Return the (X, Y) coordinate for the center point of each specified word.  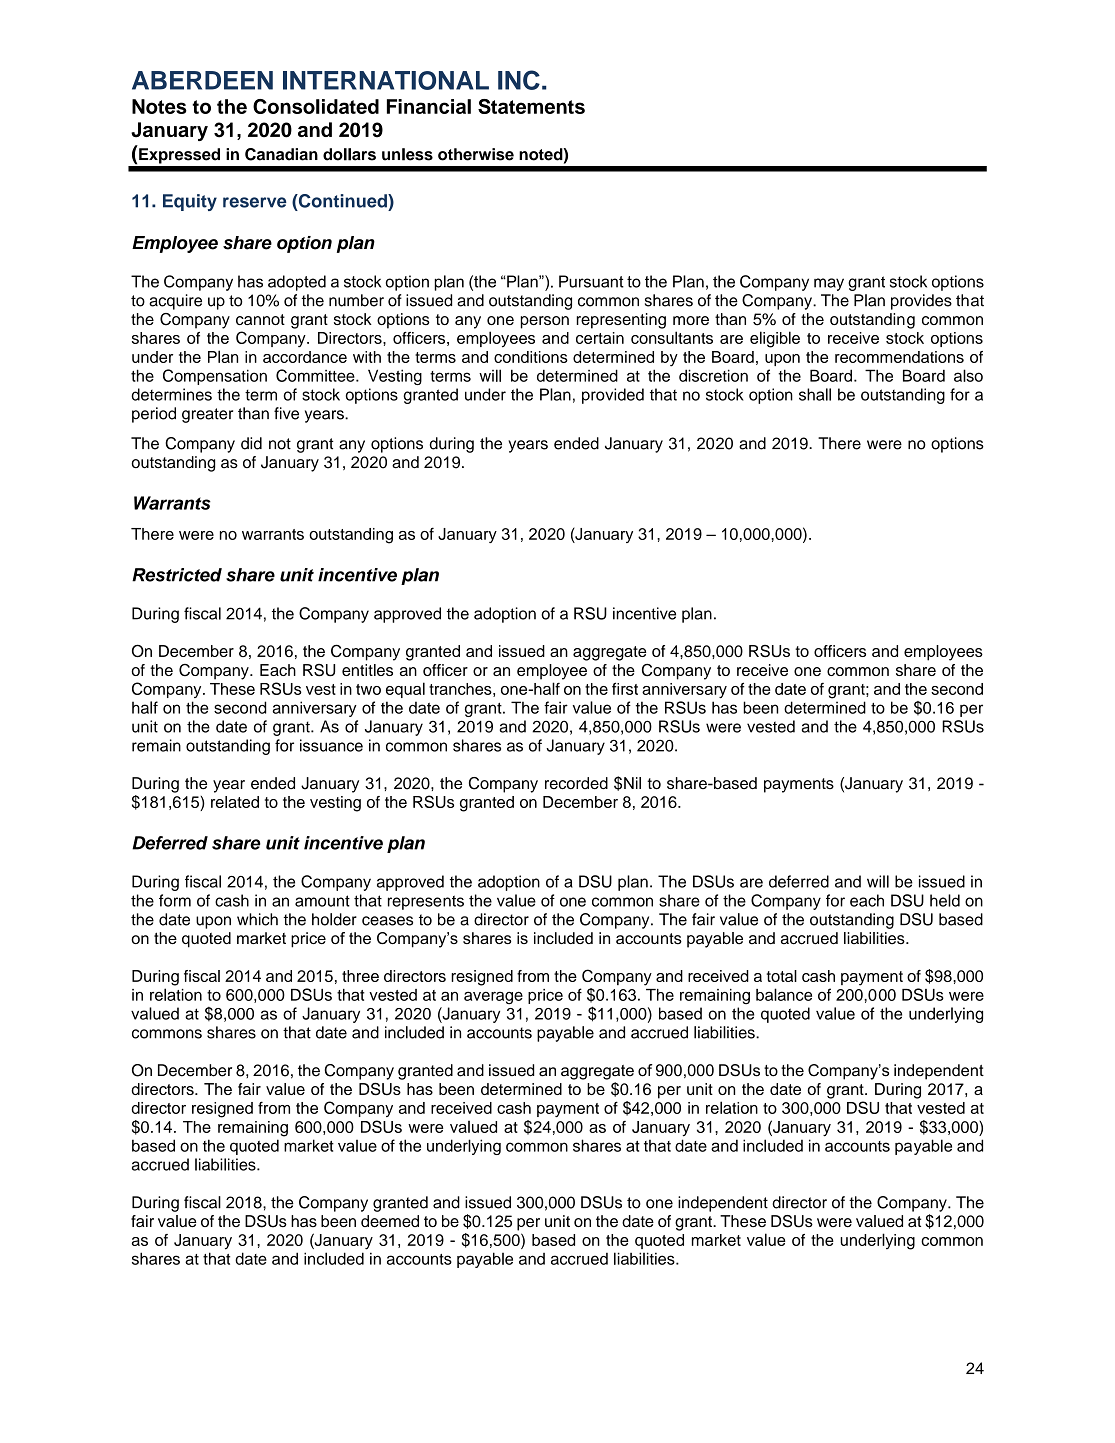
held (945, 900)
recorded (576, 783)
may (829, 284)
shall (815, 394)
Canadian (281, 154)
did (251, 443)
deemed (390, 1221)
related (235, 802)
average (493, 998)
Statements (531, 106)
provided (613, 396)
